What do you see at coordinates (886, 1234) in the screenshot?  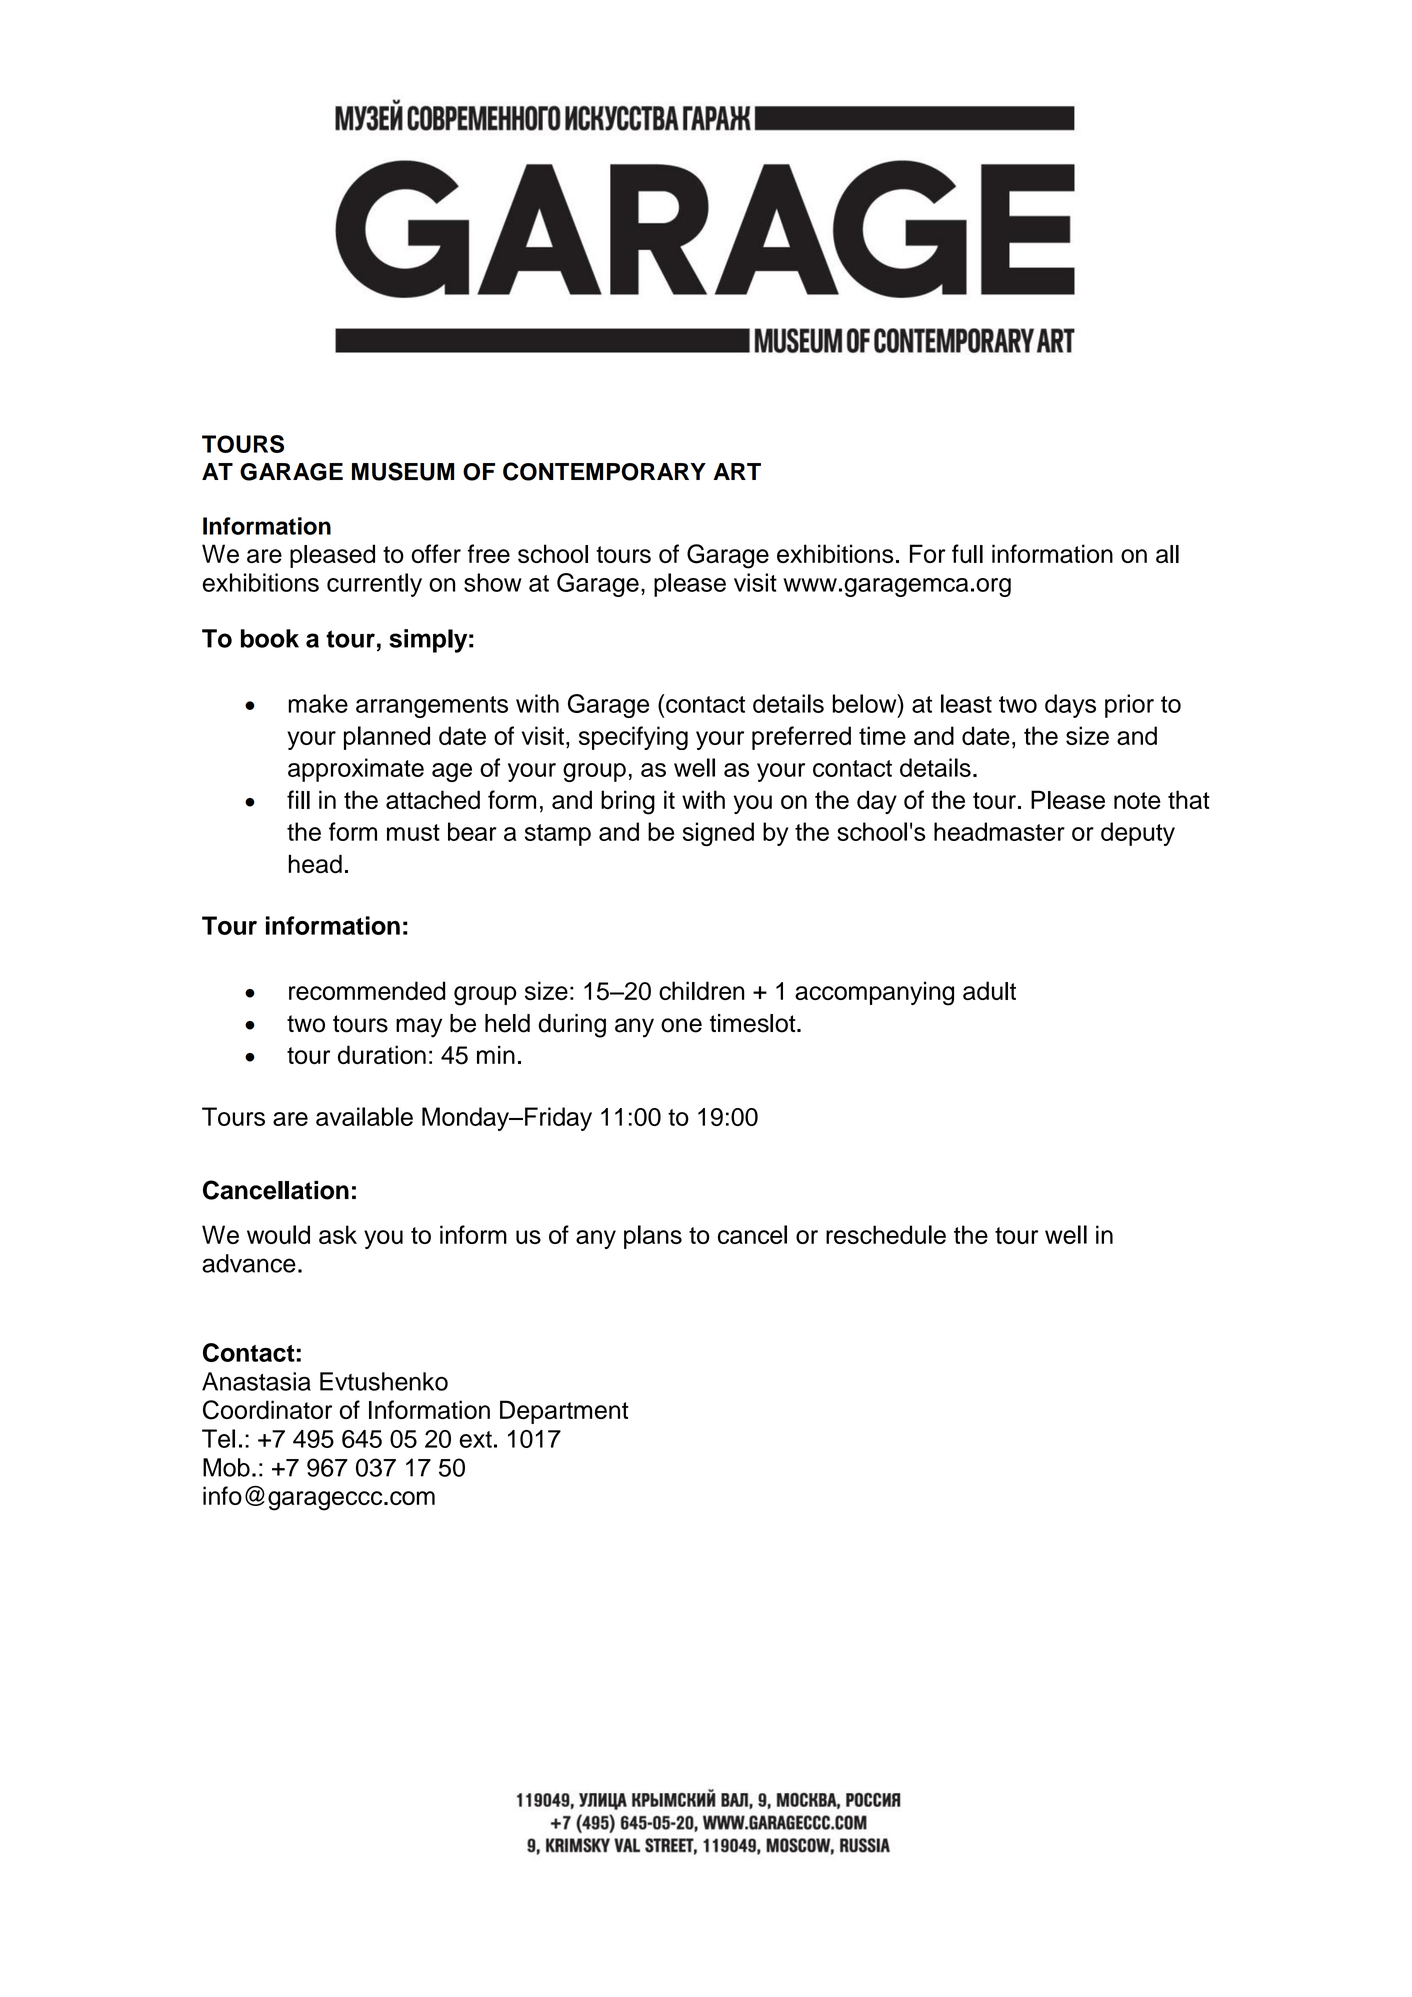 I see `reschedule` at bounding box center [886, 1234].
